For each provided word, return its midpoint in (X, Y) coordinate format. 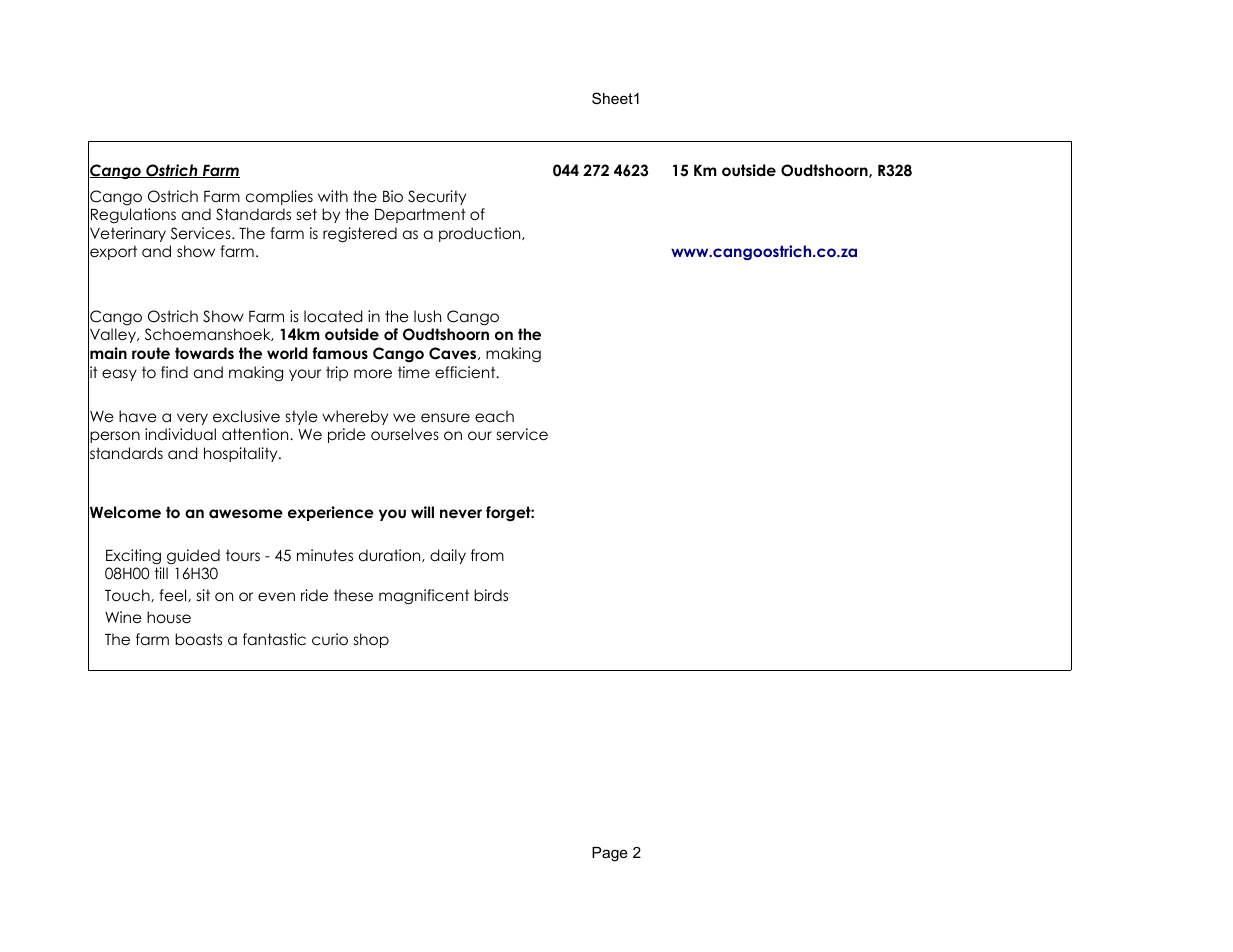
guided (193, 557)
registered (360, 235)
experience (331, 513)
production (481, 234)
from (487, 555)
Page (610, 854)
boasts (198, 639)
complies (279, 197)
